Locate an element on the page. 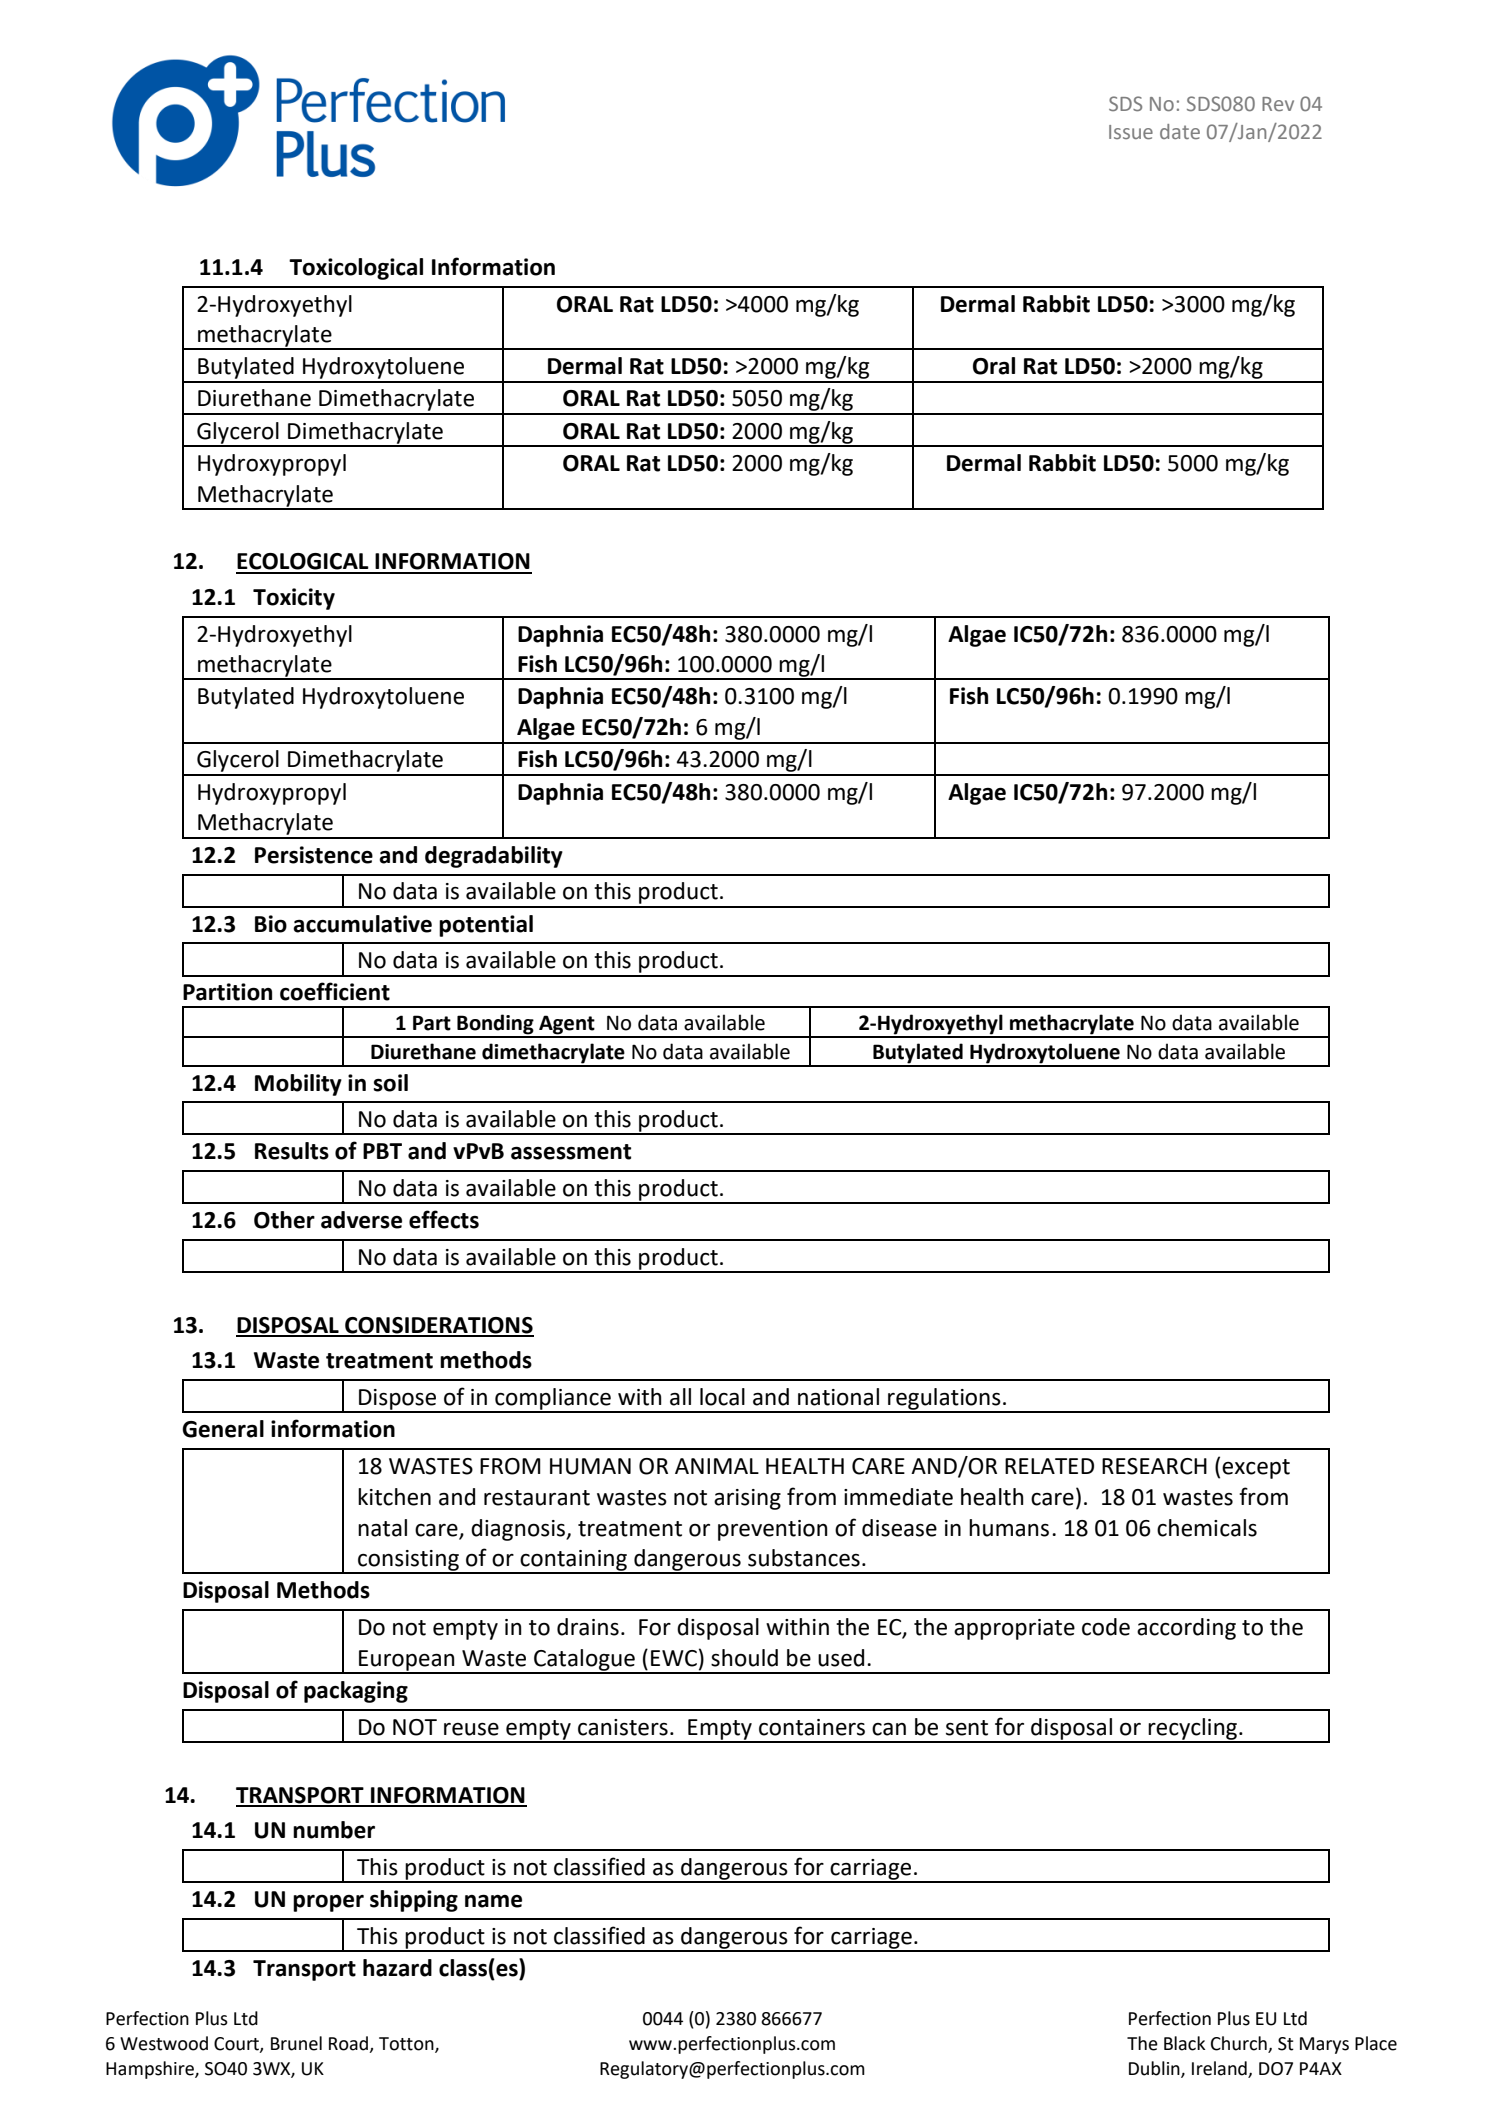 The height and width of the document is (2128, 1505). date is located at coordinates (1180, 131).
